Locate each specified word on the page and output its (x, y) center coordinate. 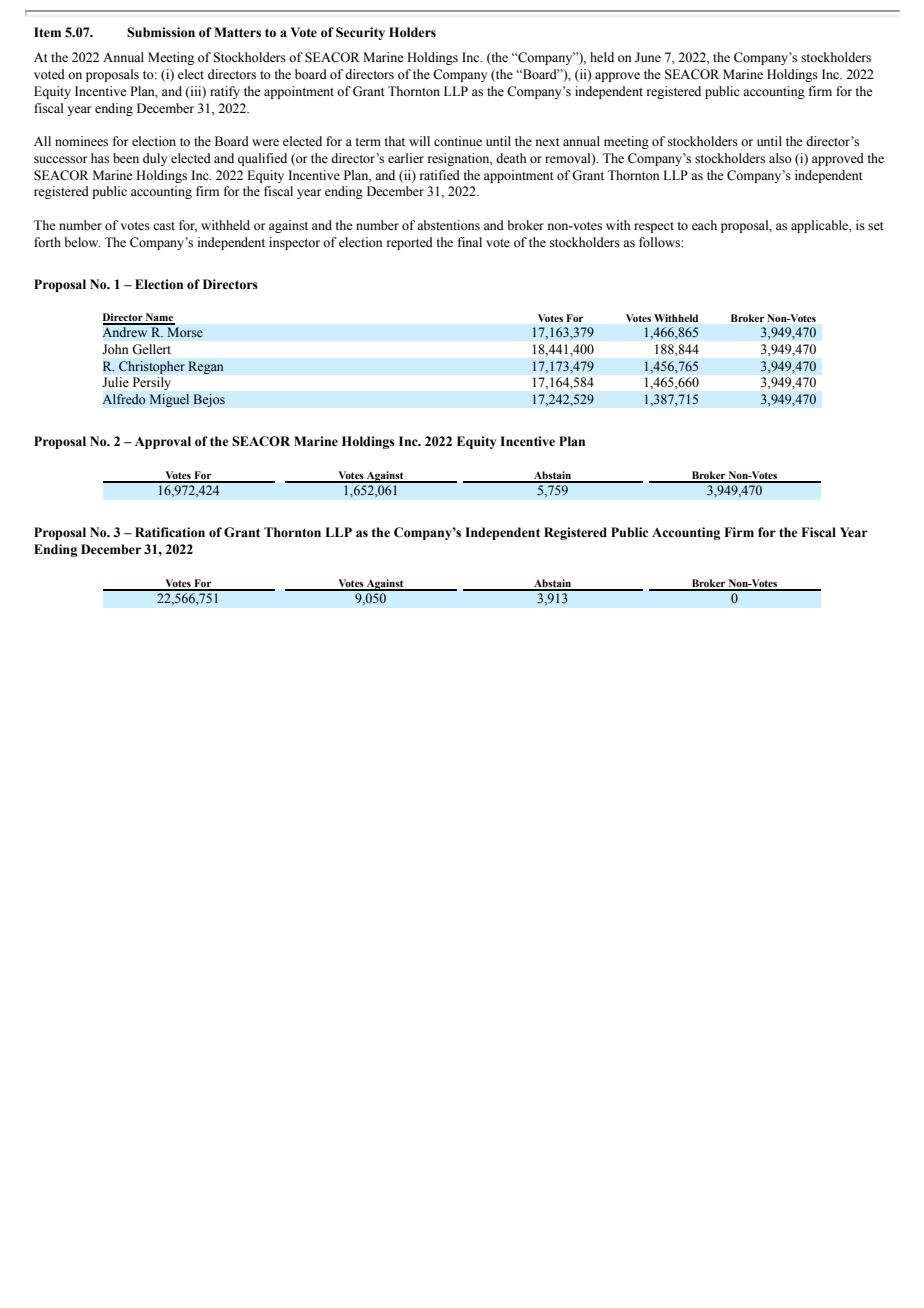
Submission (161, 32)
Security (360, 33)
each (704, 225)
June (648, 57)
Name (159, 318)
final (470, 242)
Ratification (170, 532)
